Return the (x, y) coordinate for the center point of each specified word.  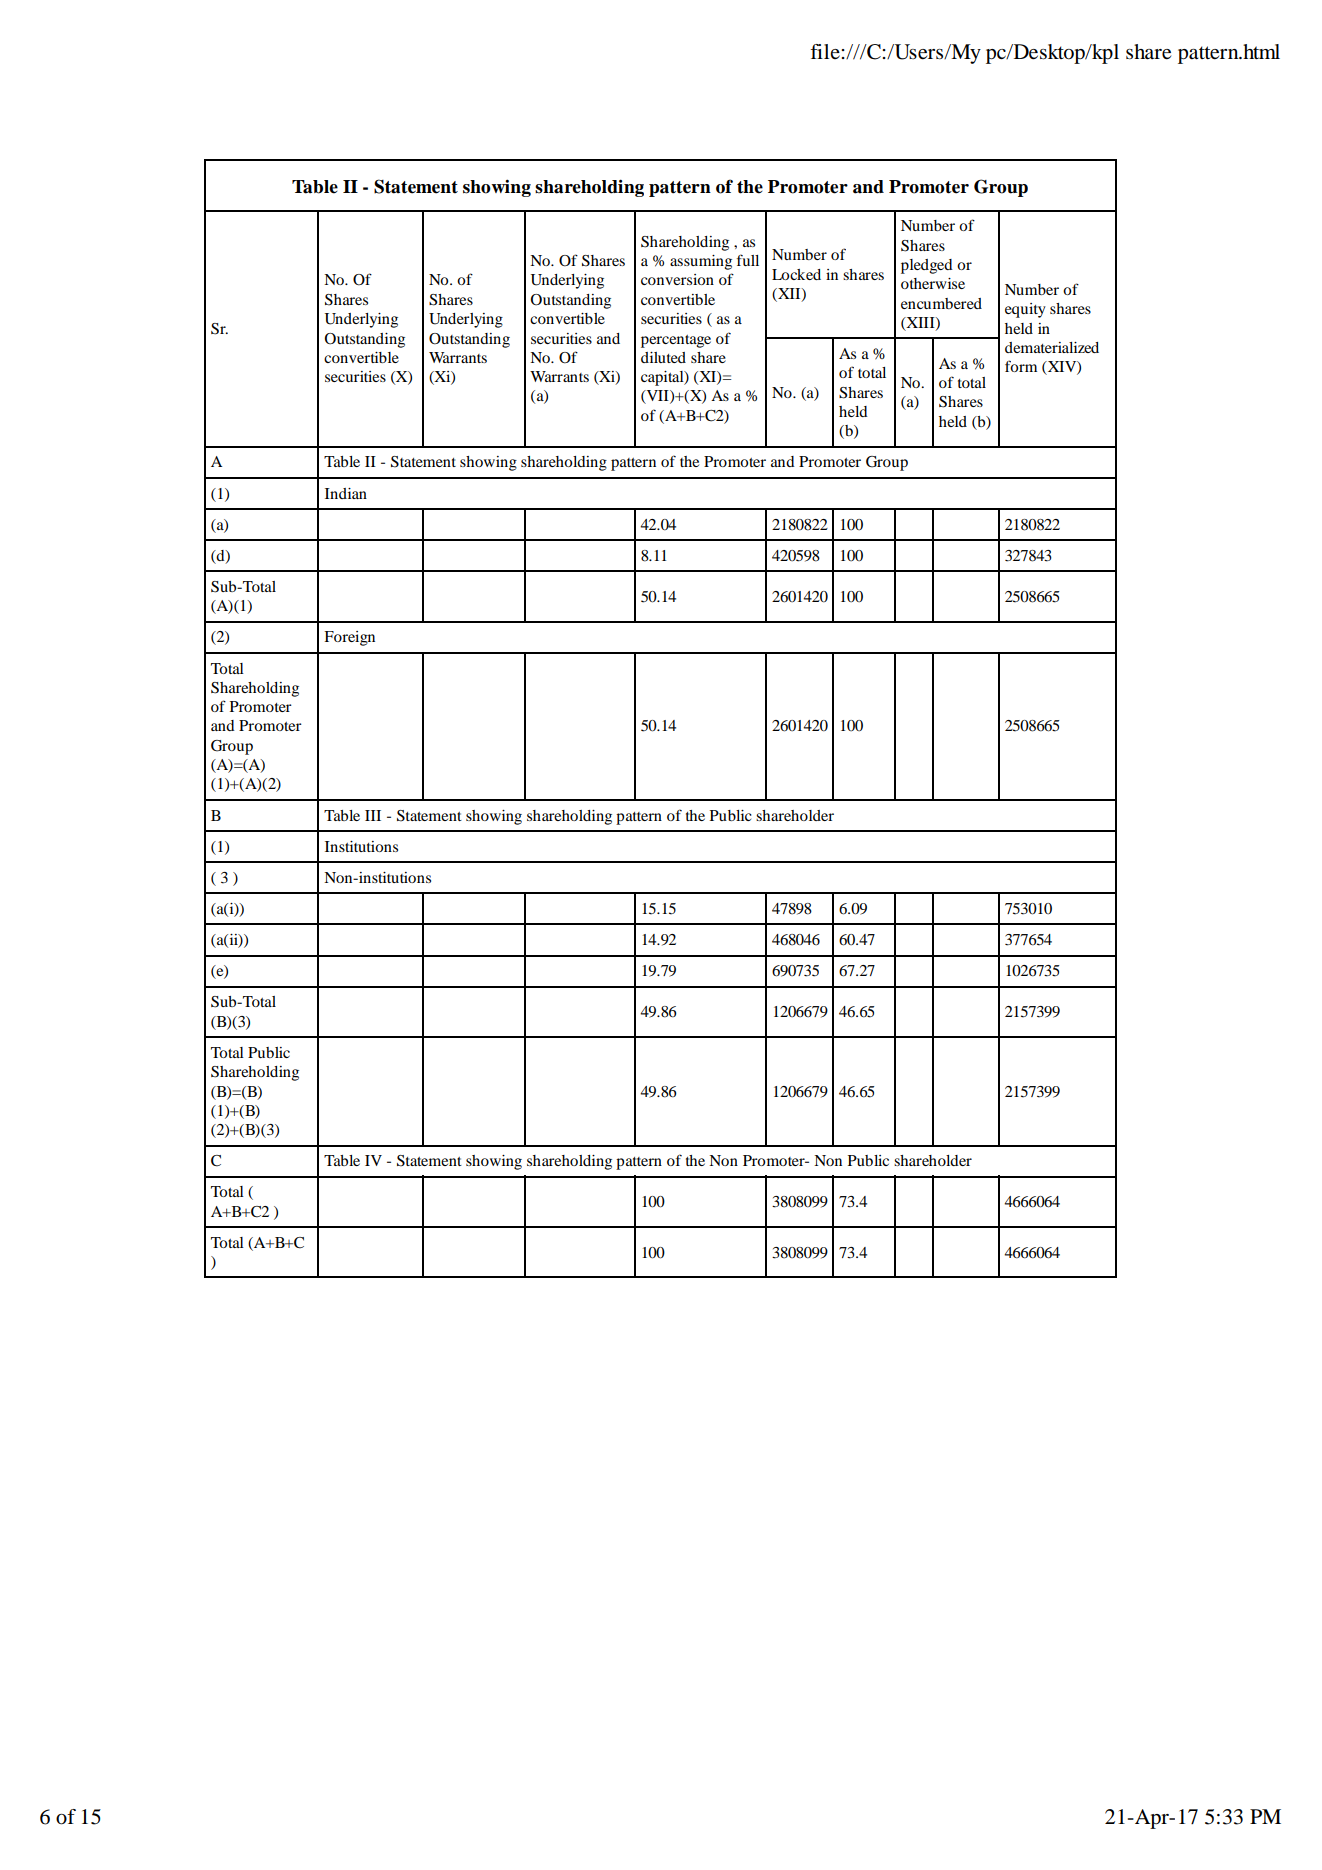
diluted (663, 357)
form (1021, 366)
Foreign (349, 638)
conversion (677, 279)
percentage (676, 341)
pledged (927, 266)
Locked (796, 274)
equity (1025, 310)
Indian (346, 493)
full (748, 260)
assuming (701, 262)
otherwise (933, 283)
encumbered (941, 303)
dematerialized (1052, 347)
